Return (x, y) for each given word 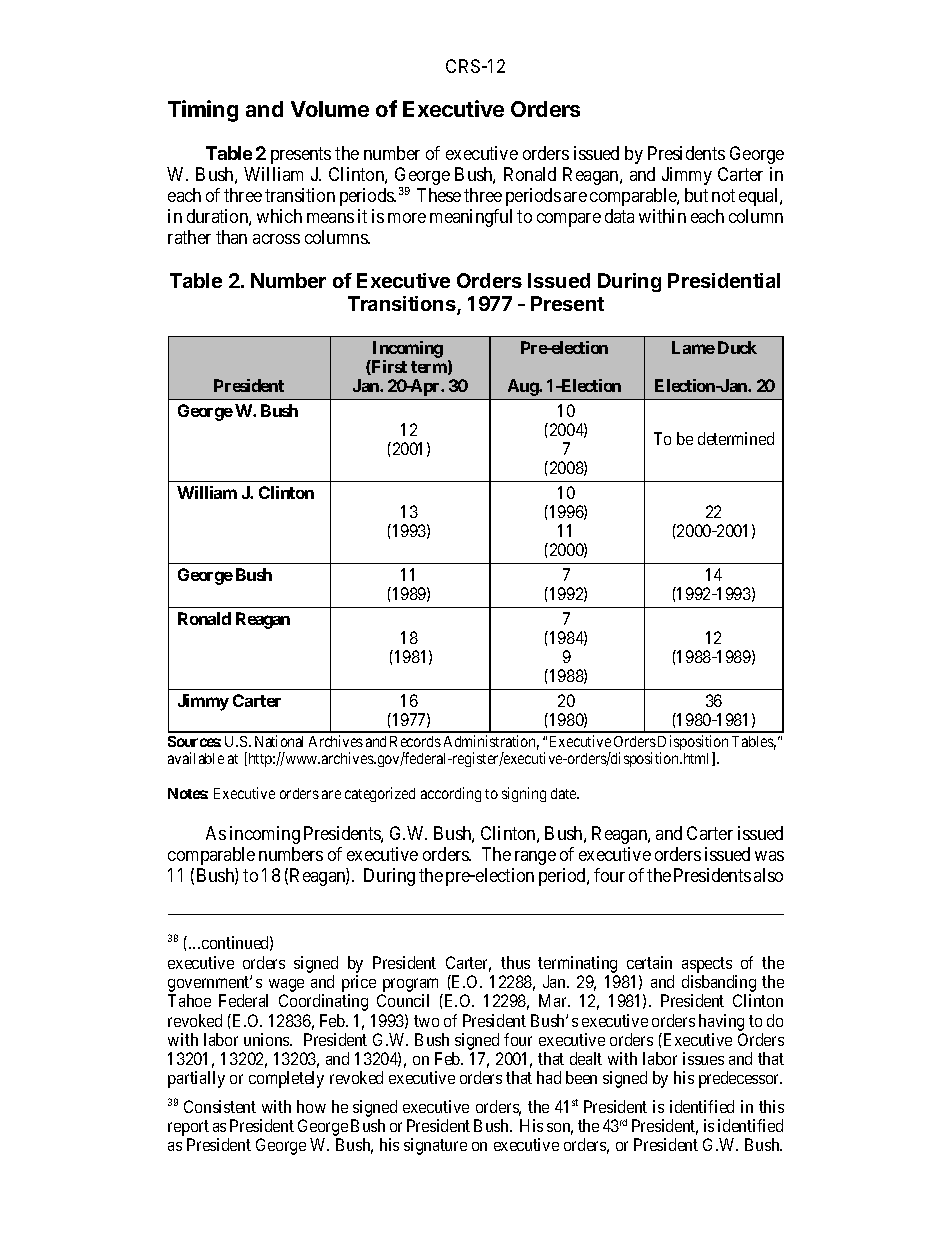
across (276, 239)
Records (415, 741)
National (279, 741)
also (768, 875)
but (696, 195)
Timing (203, 111)
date (565, 793)
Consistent (220, 1106)
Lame (693, 347)
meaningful (471, 218)
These (439, 195)
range (535, 858)
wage (285, 987)
